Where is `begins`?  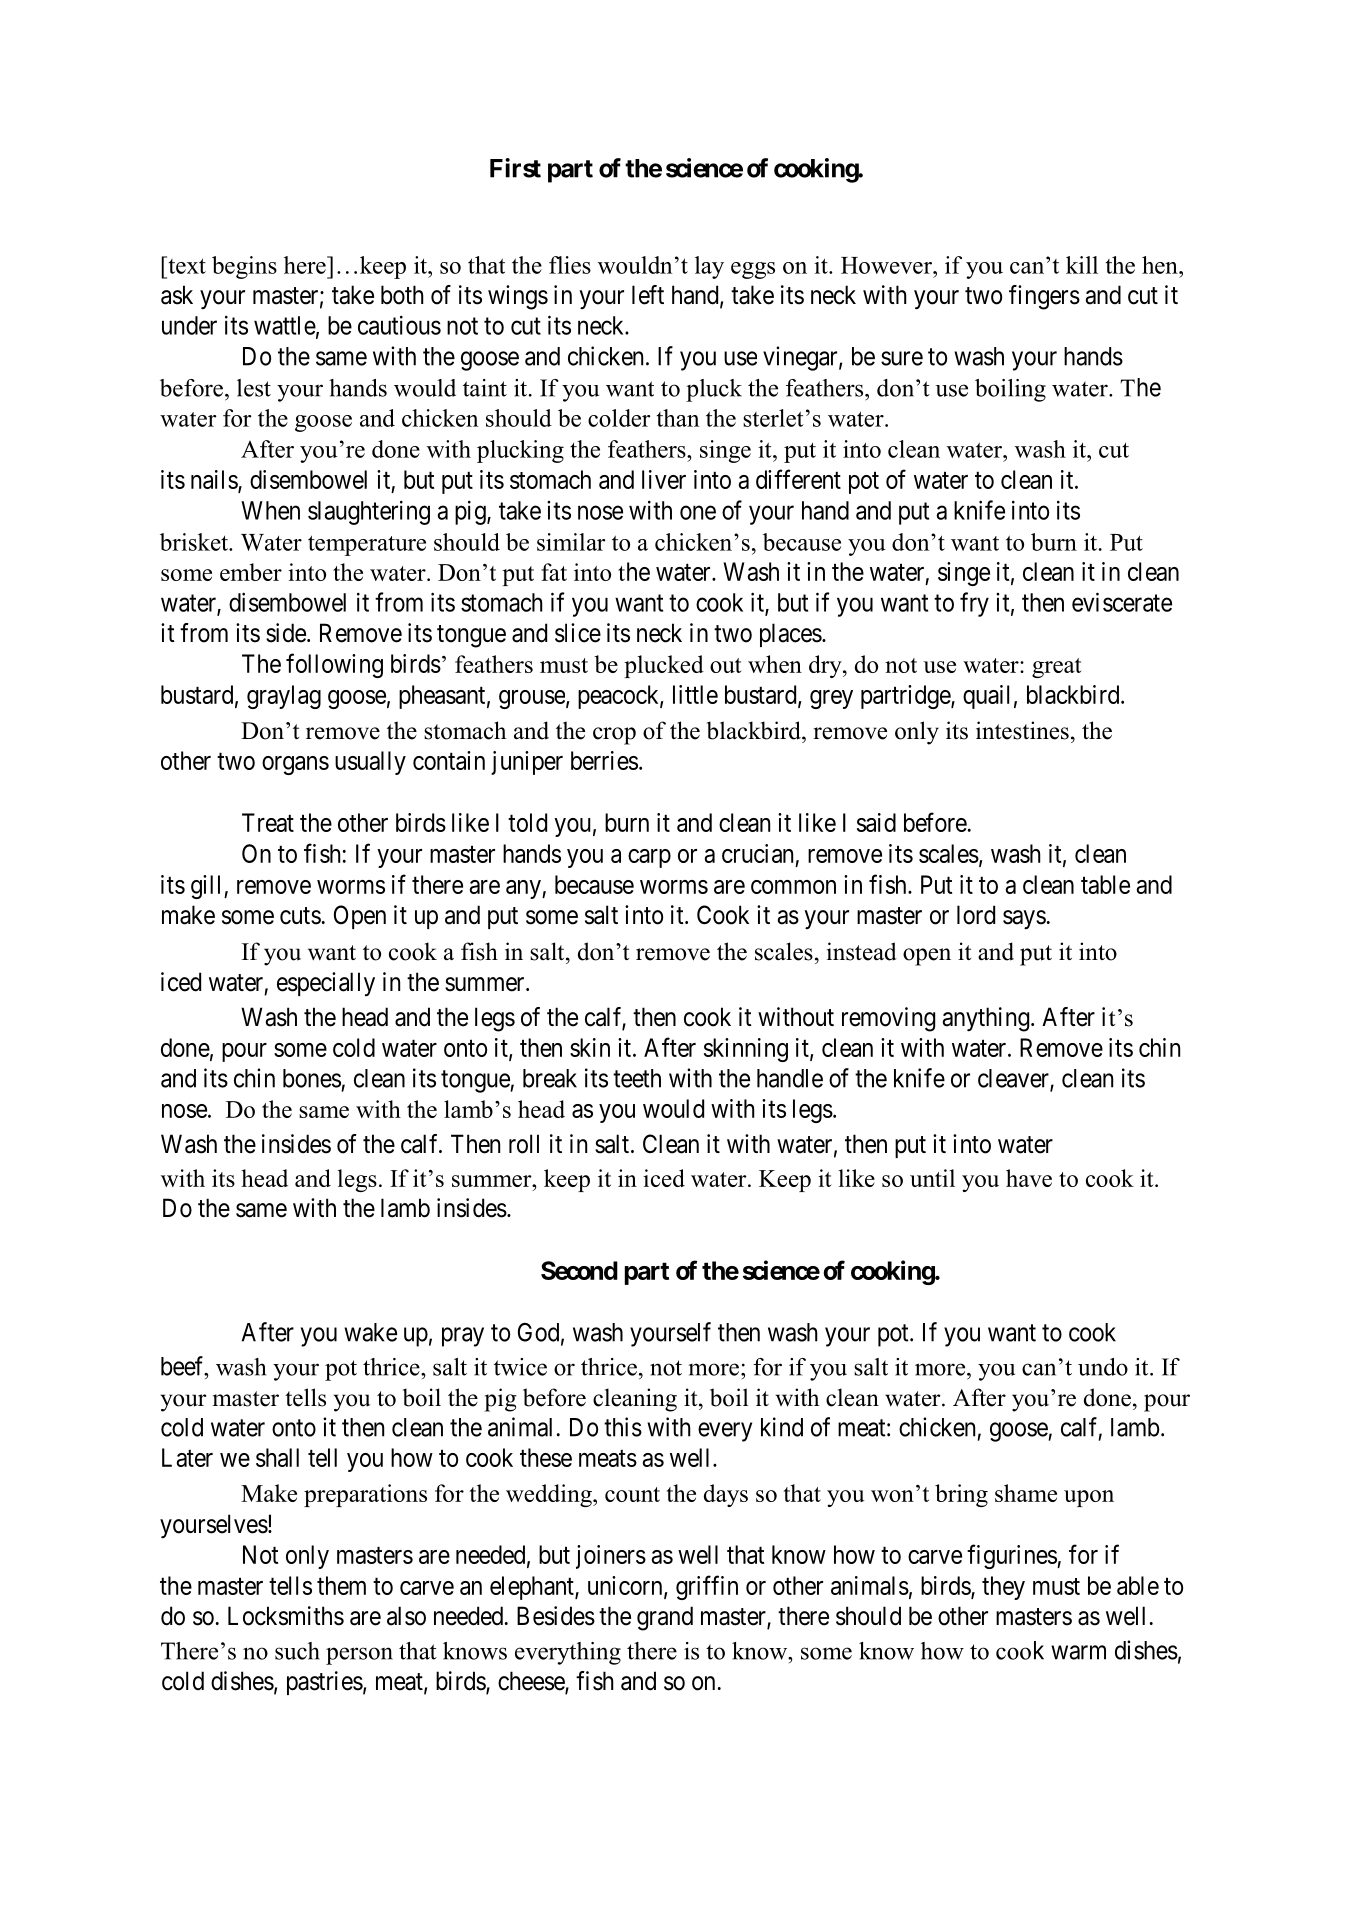
begins is located at coordinates (244, 267).
